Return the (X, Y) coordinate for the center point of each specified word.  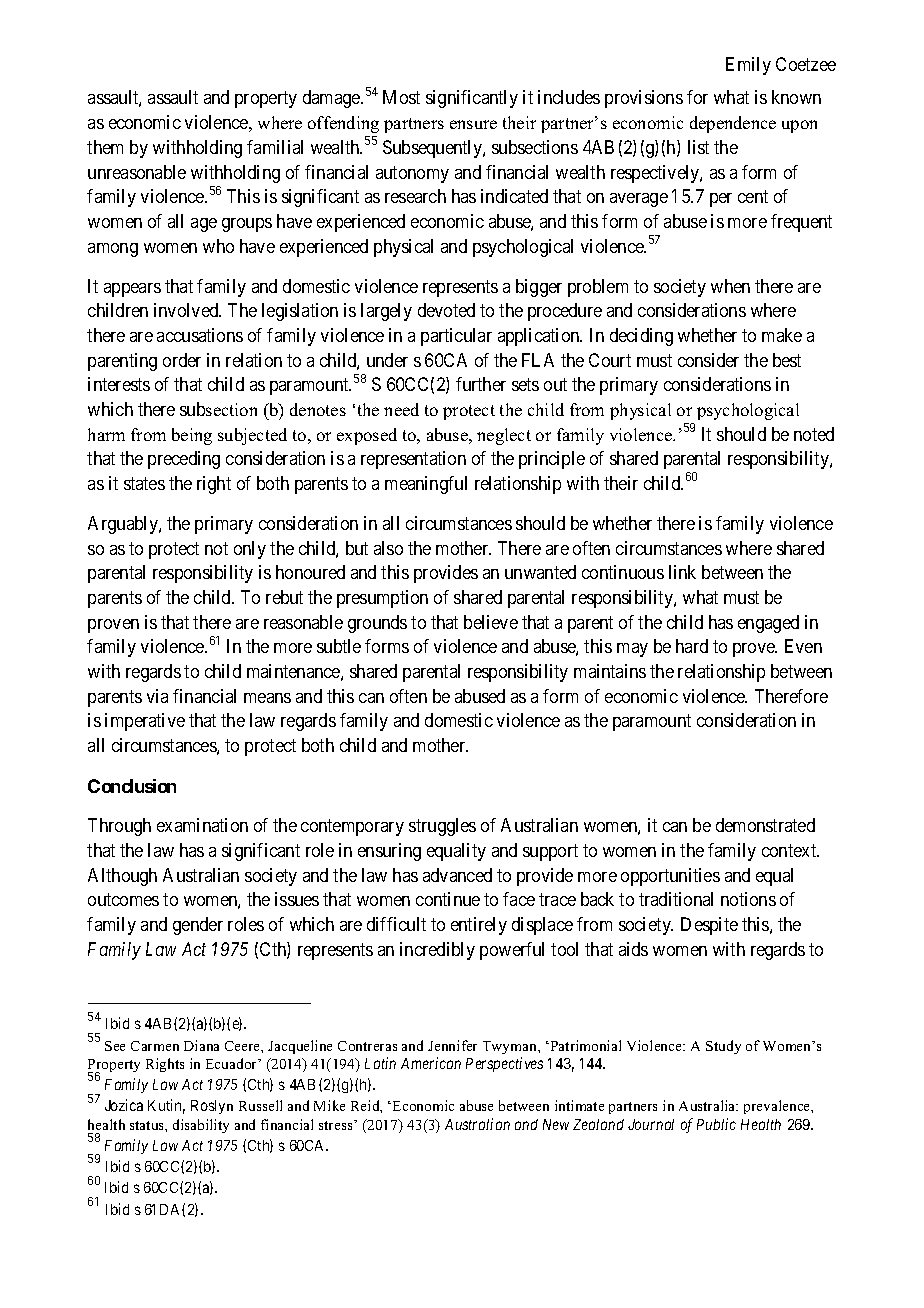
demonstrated (765, 825)
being (192, 436)
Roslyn (212, 1107)
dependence (733, 124)
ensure (473, 124)
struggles (442, 827)
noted (814, 434)
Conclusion (132, 786)
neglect (504, 436)
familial (275, 147)
